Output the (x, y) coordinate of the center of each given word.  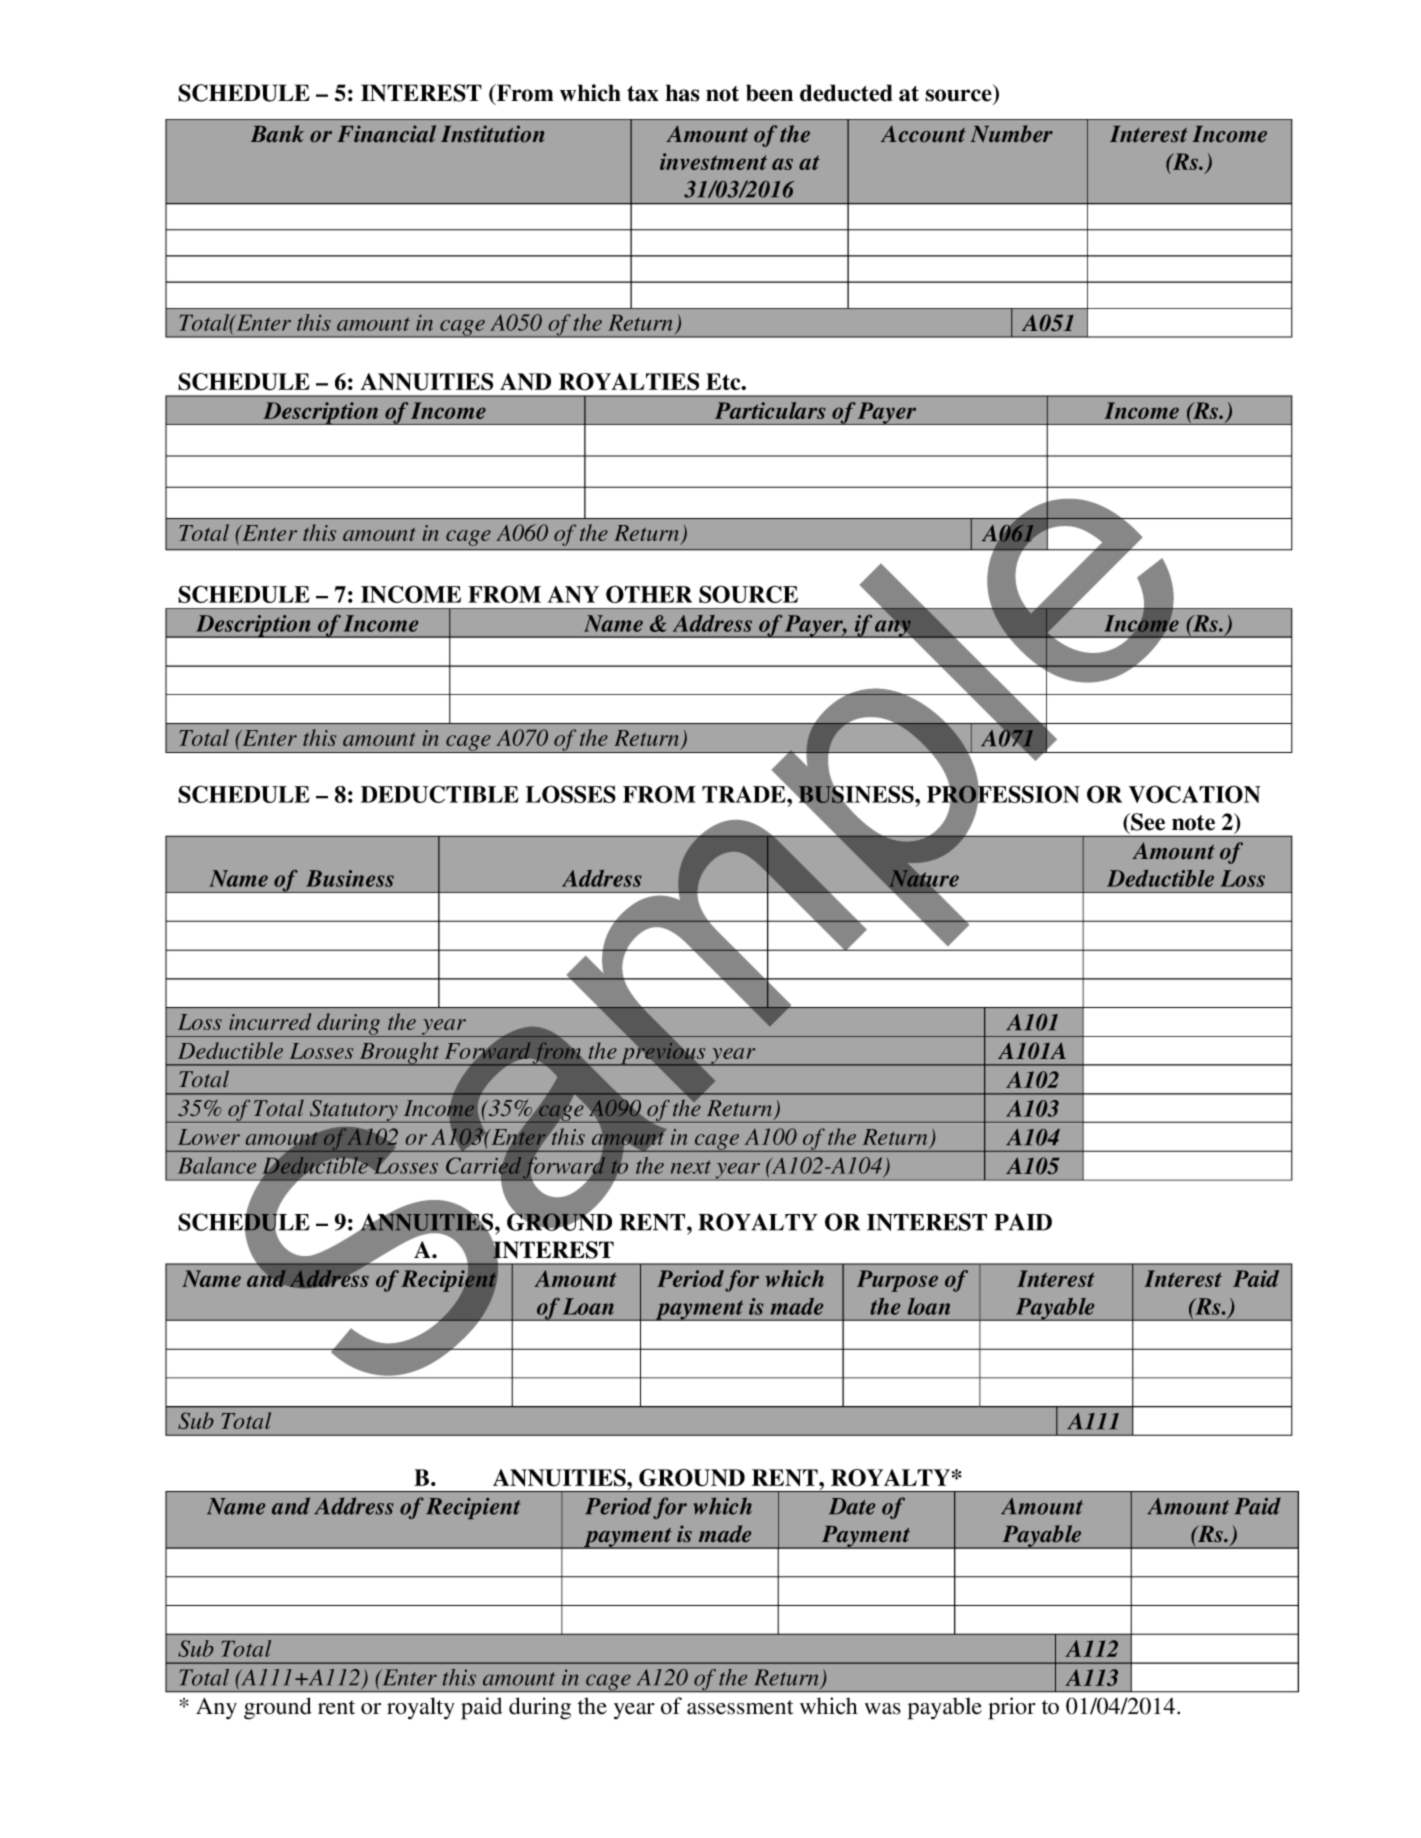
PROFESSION (1003, 794)
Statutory (354, 1111)
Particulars (770, 410)
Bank (277, 133)
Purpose (897, 1281)
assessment (740, 1707)
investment (713, 161)
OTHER (649, 594)
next (691, 1167)
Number (1011, 133)
